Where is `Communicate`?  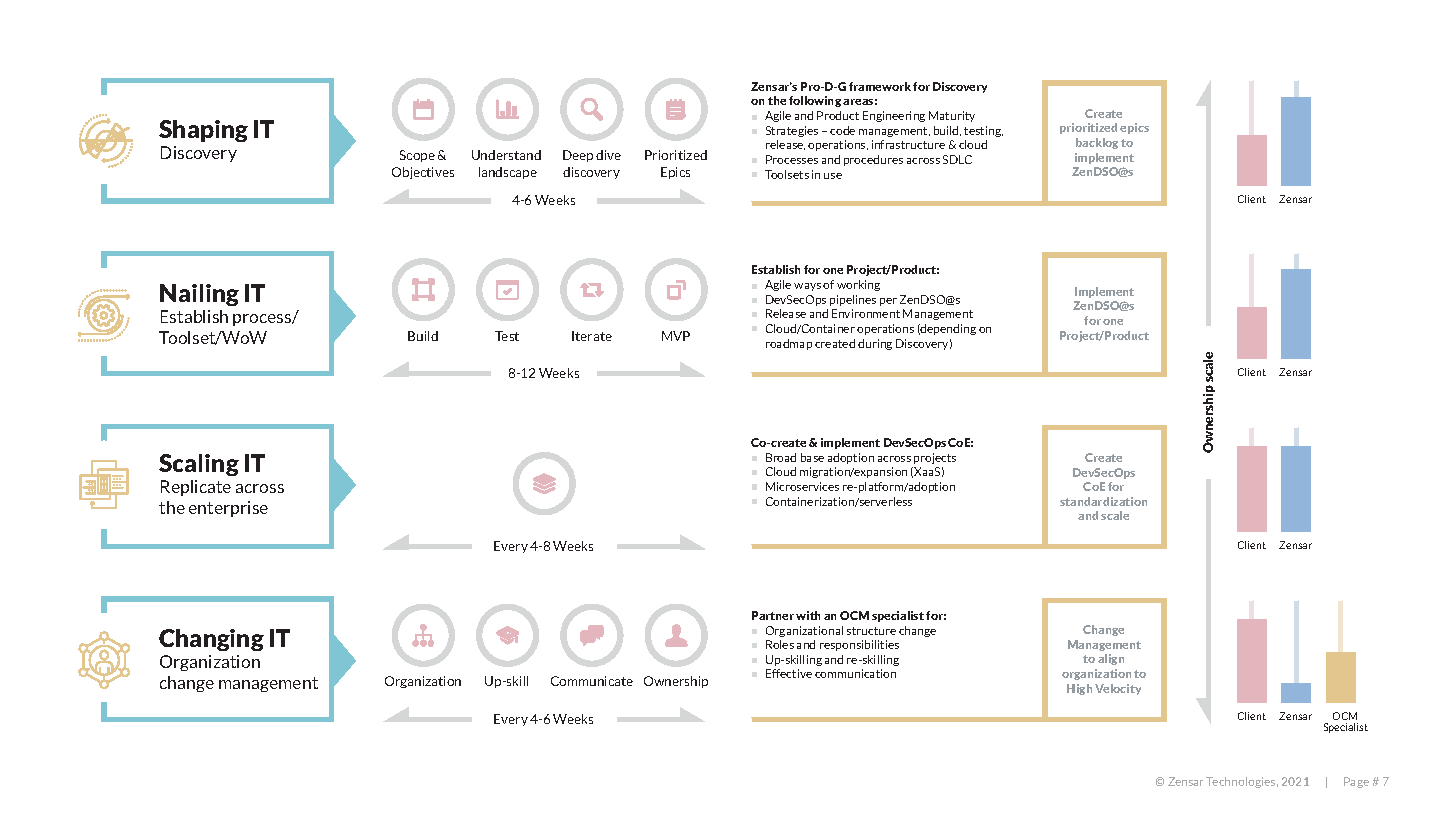 Communicate is located at coordinates (592, 681).
